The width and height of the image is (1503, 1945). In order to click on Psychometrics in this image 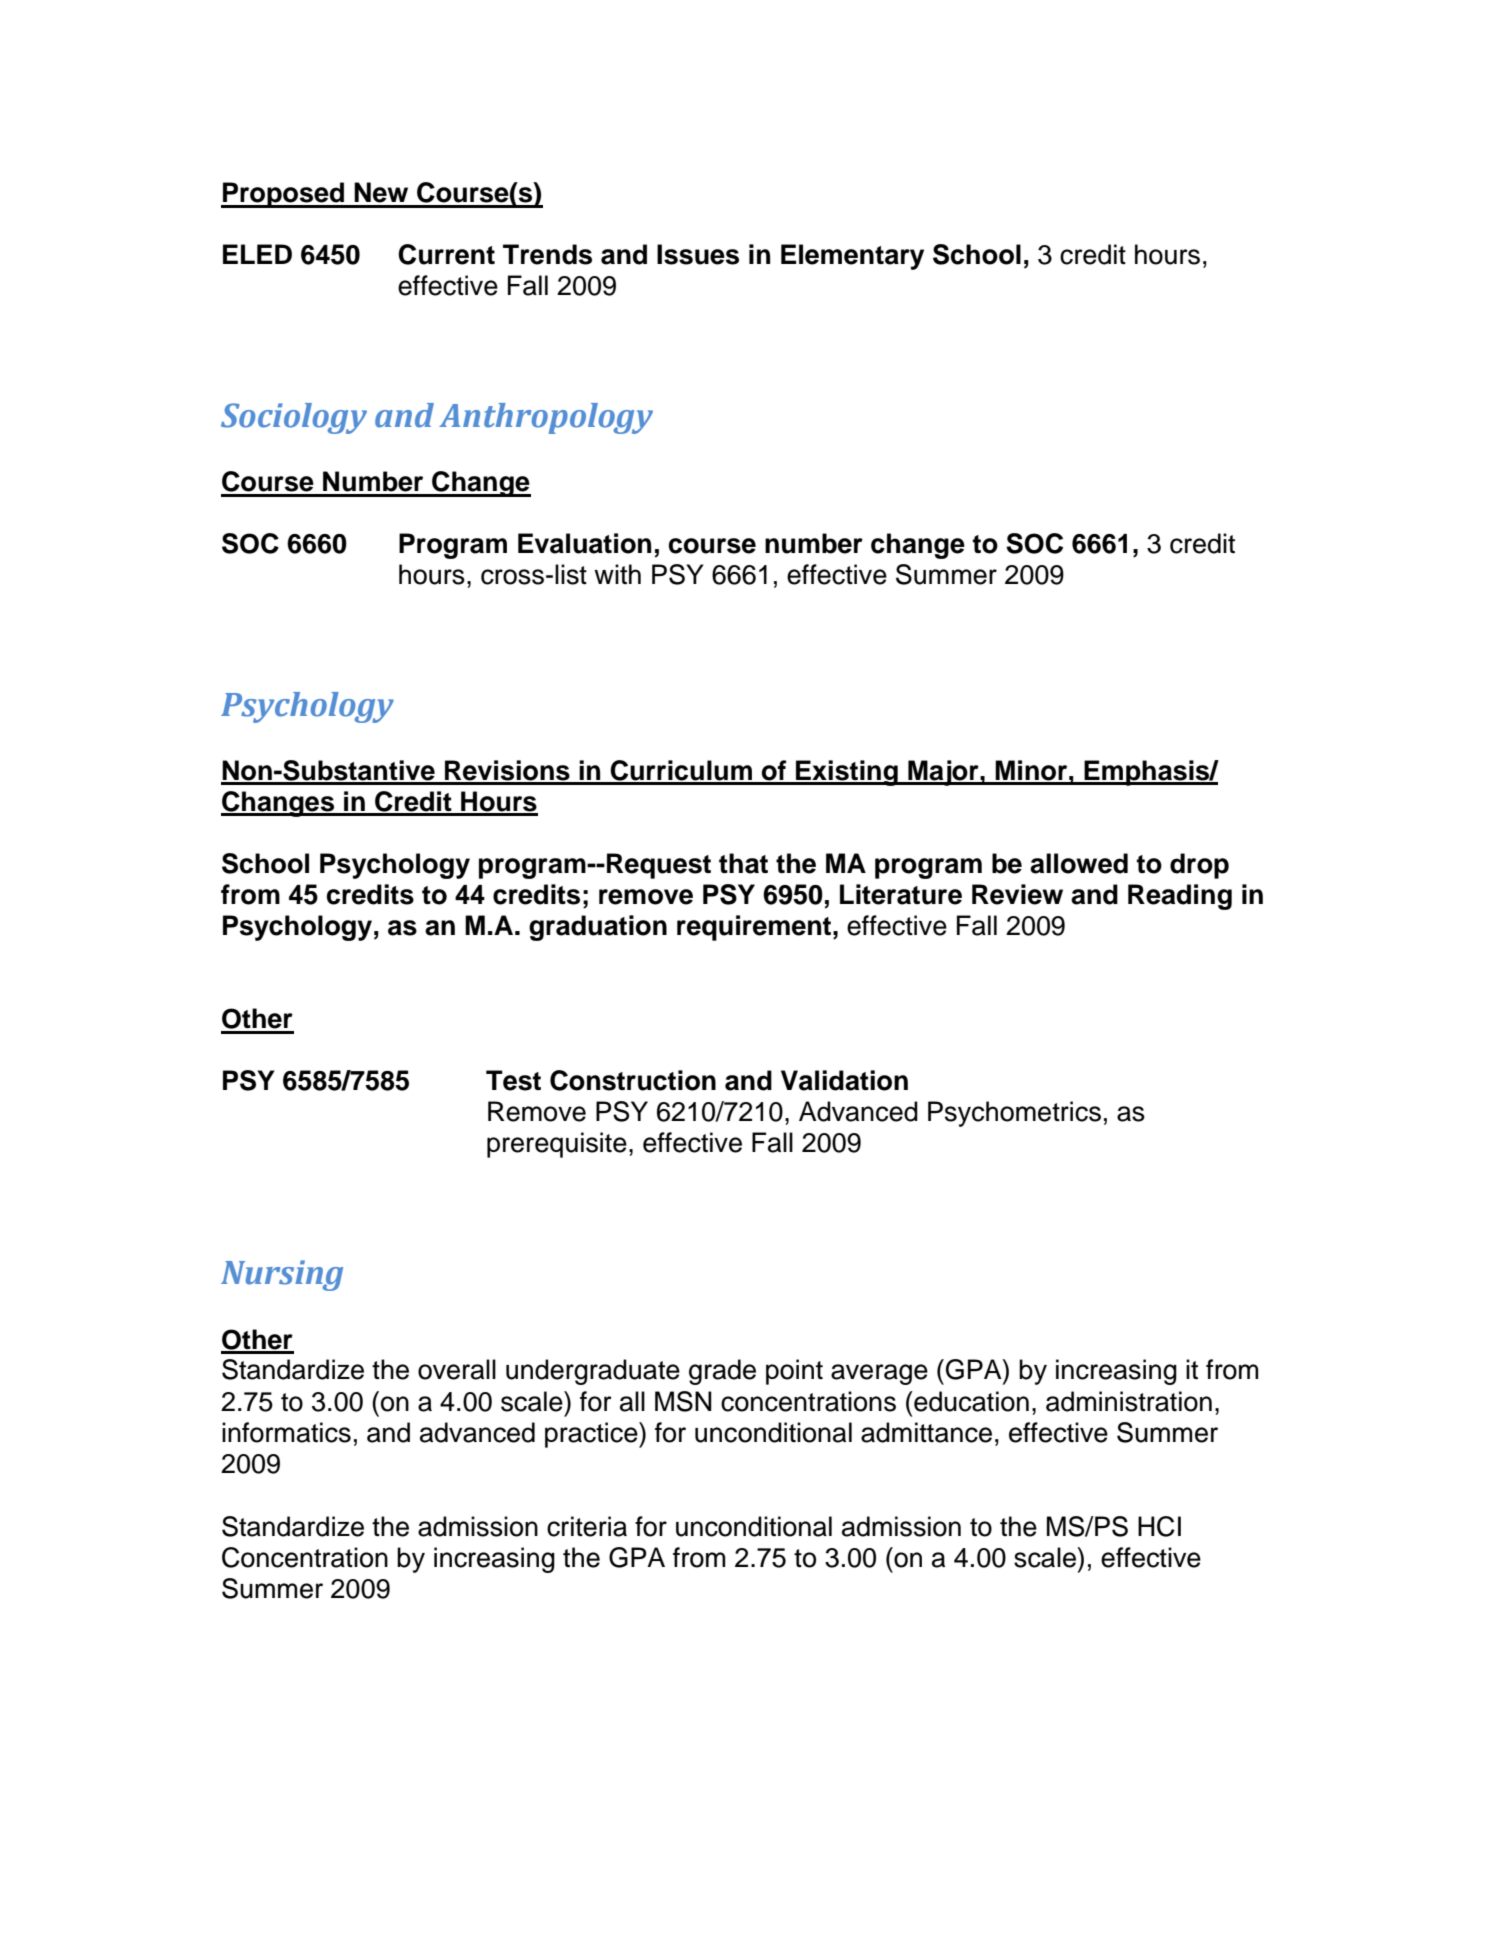, I will do `click(1014, 1114)`.
